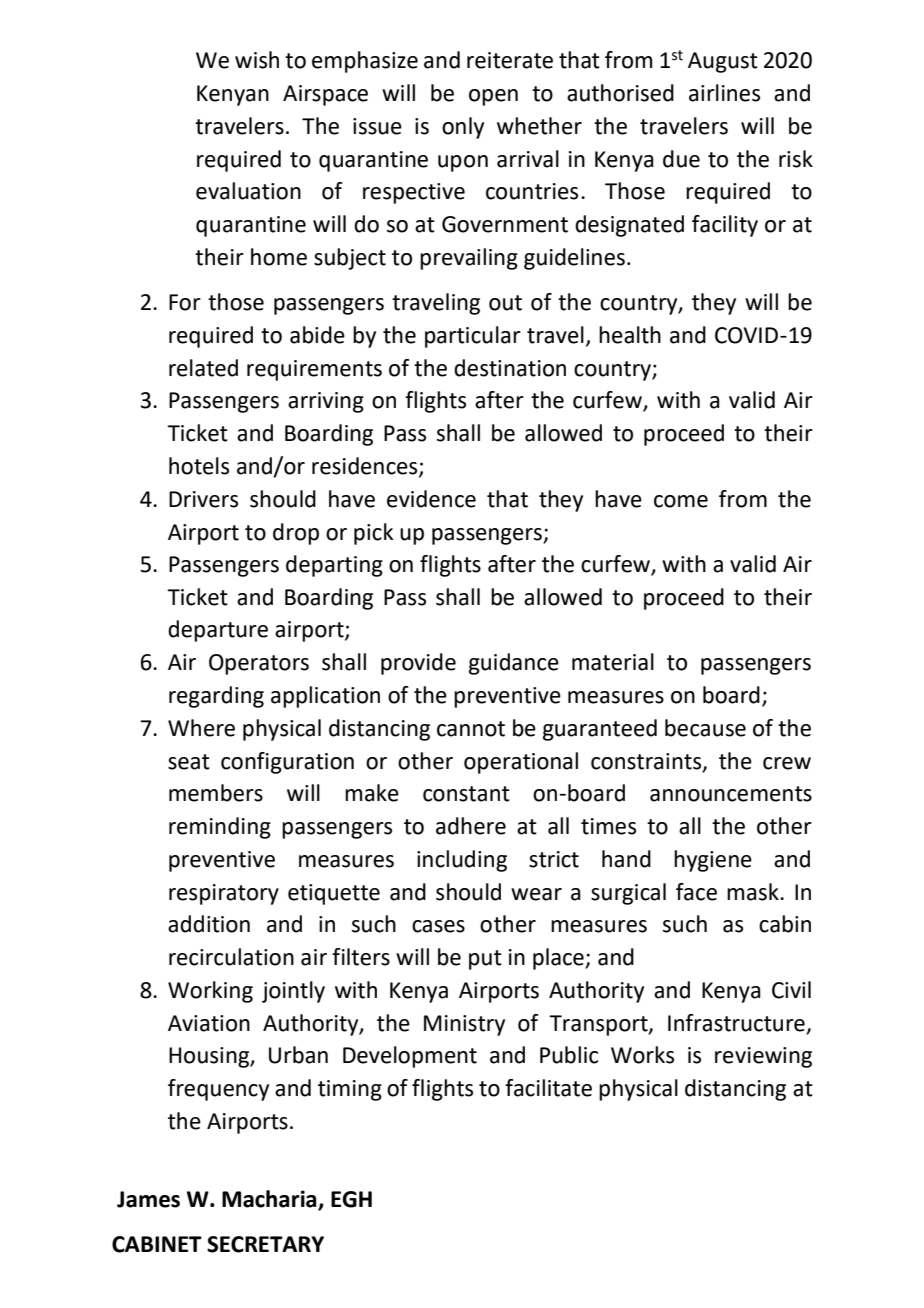  What do you see at coordinates (724, 93) in the screenshot?
I see `airlines` at bounding box center [724, 93].
